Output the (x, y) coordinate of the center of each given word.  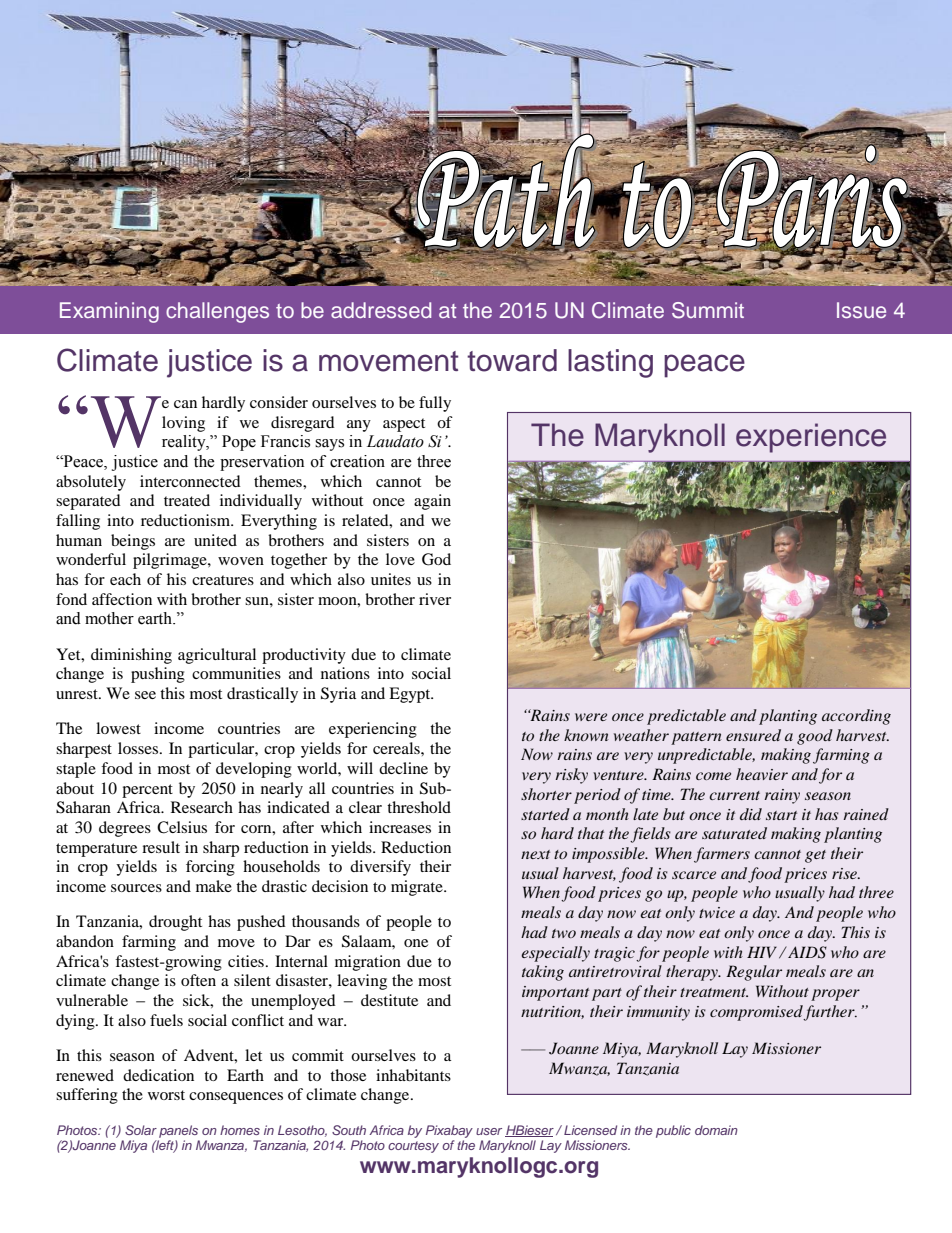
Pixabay (449, 1131)
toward (512, 360)
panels (178, 1131)
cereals (397, 748)
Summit (708, 310)
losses (138, 748)
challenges (217, 312)
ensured (753, 735)
